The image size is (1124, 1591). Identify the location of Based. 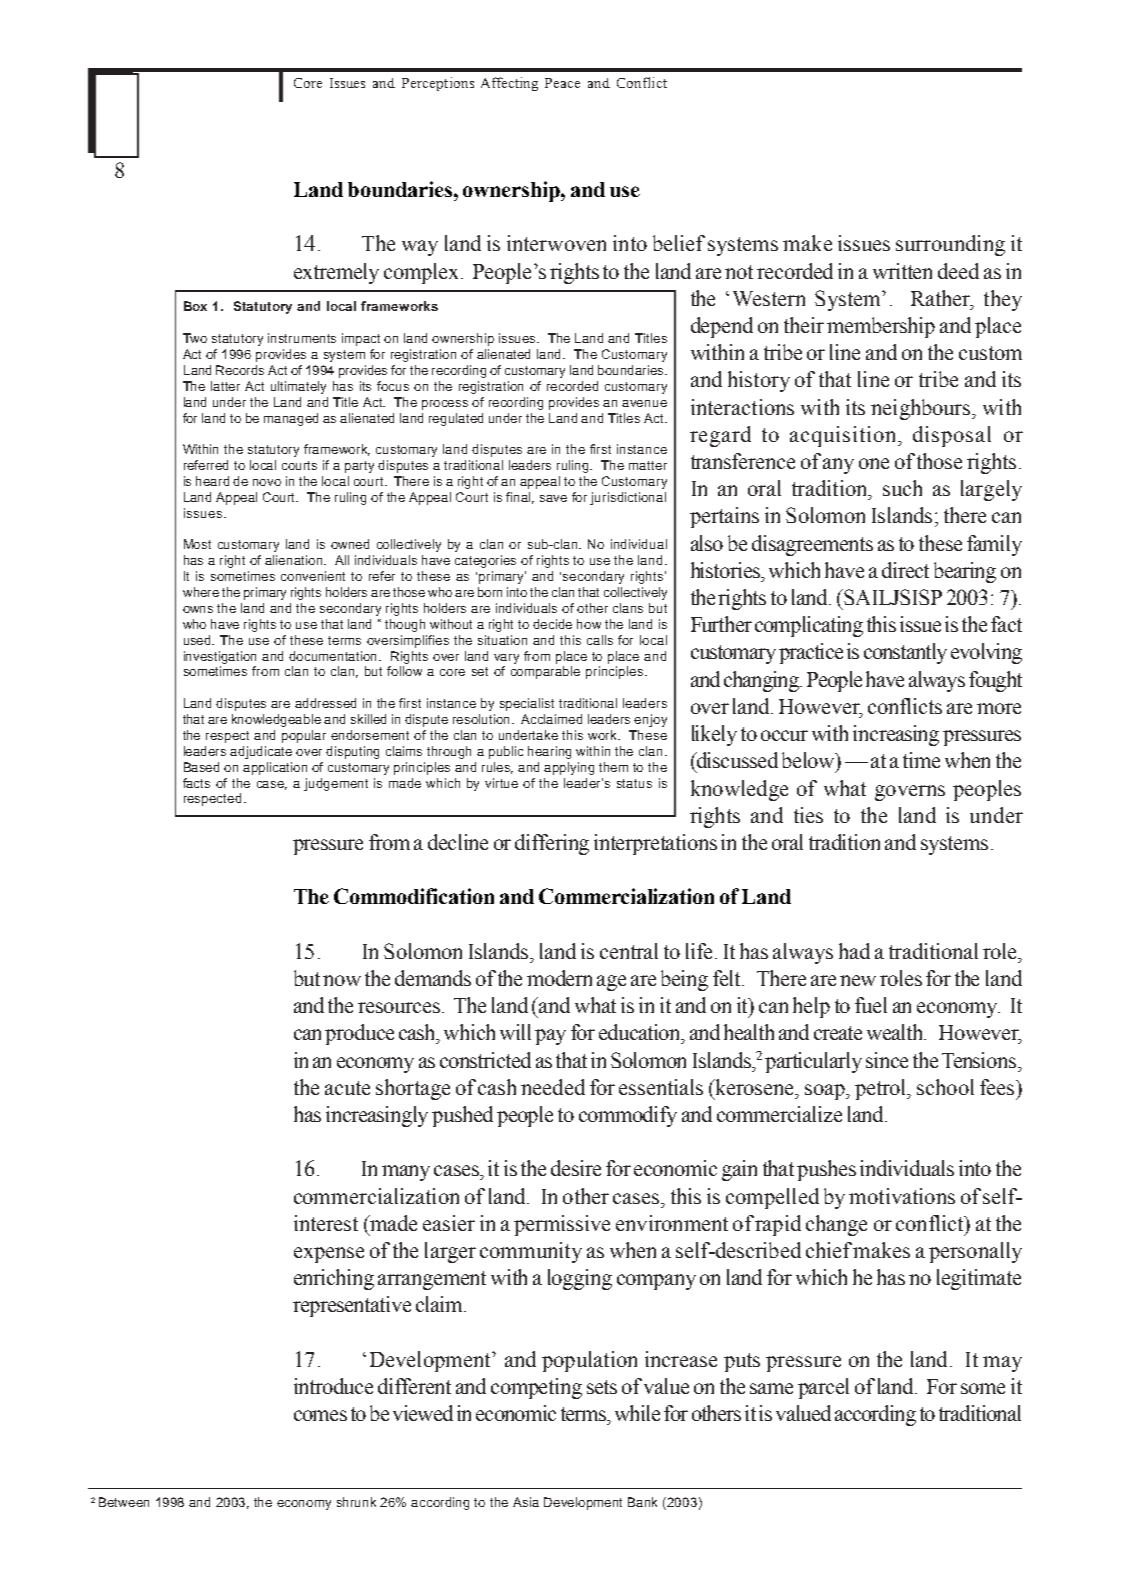
(201, 767).
